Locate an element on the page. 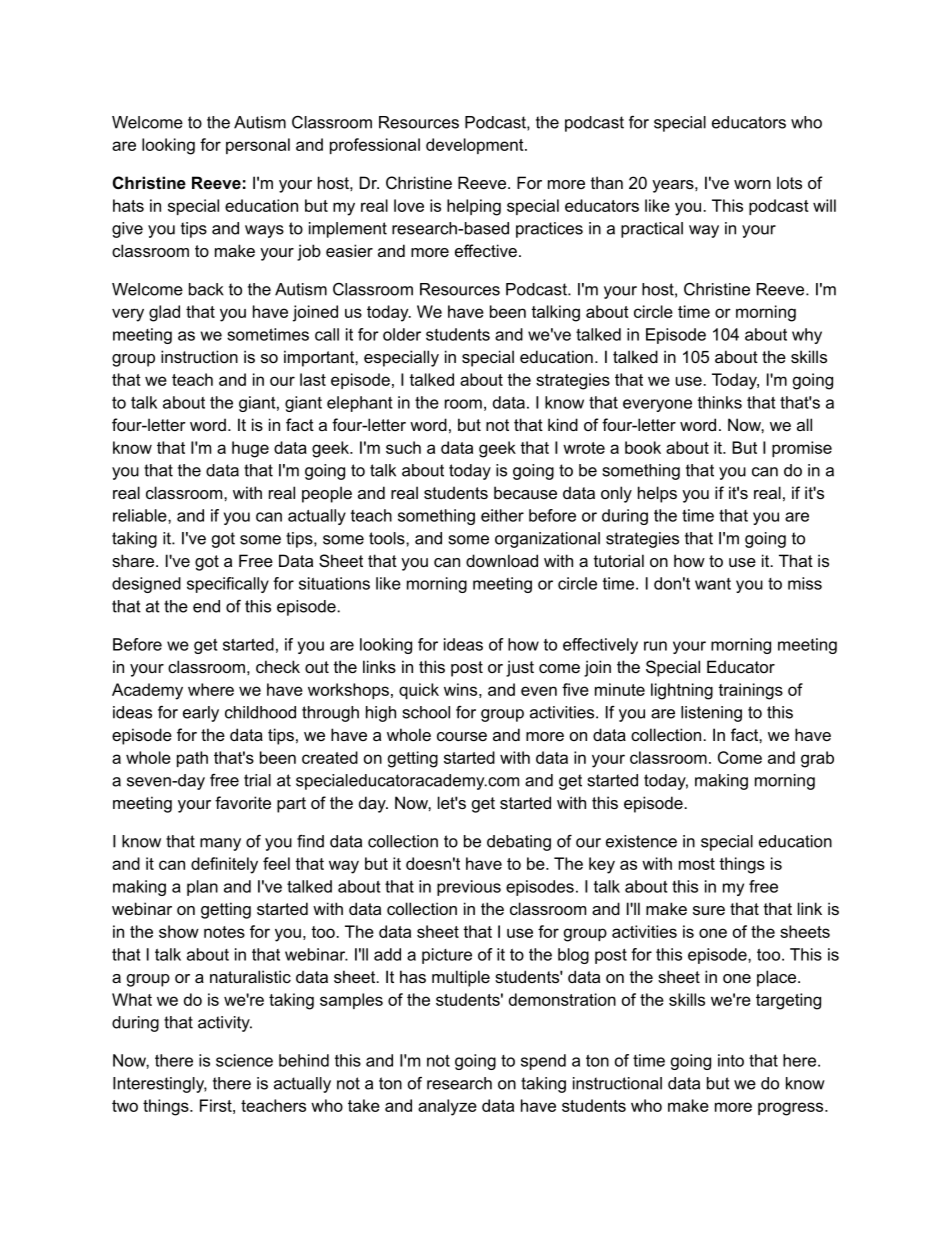 The width and height of the page is (952, 1233). plan is located at coordinates (202, 888).
